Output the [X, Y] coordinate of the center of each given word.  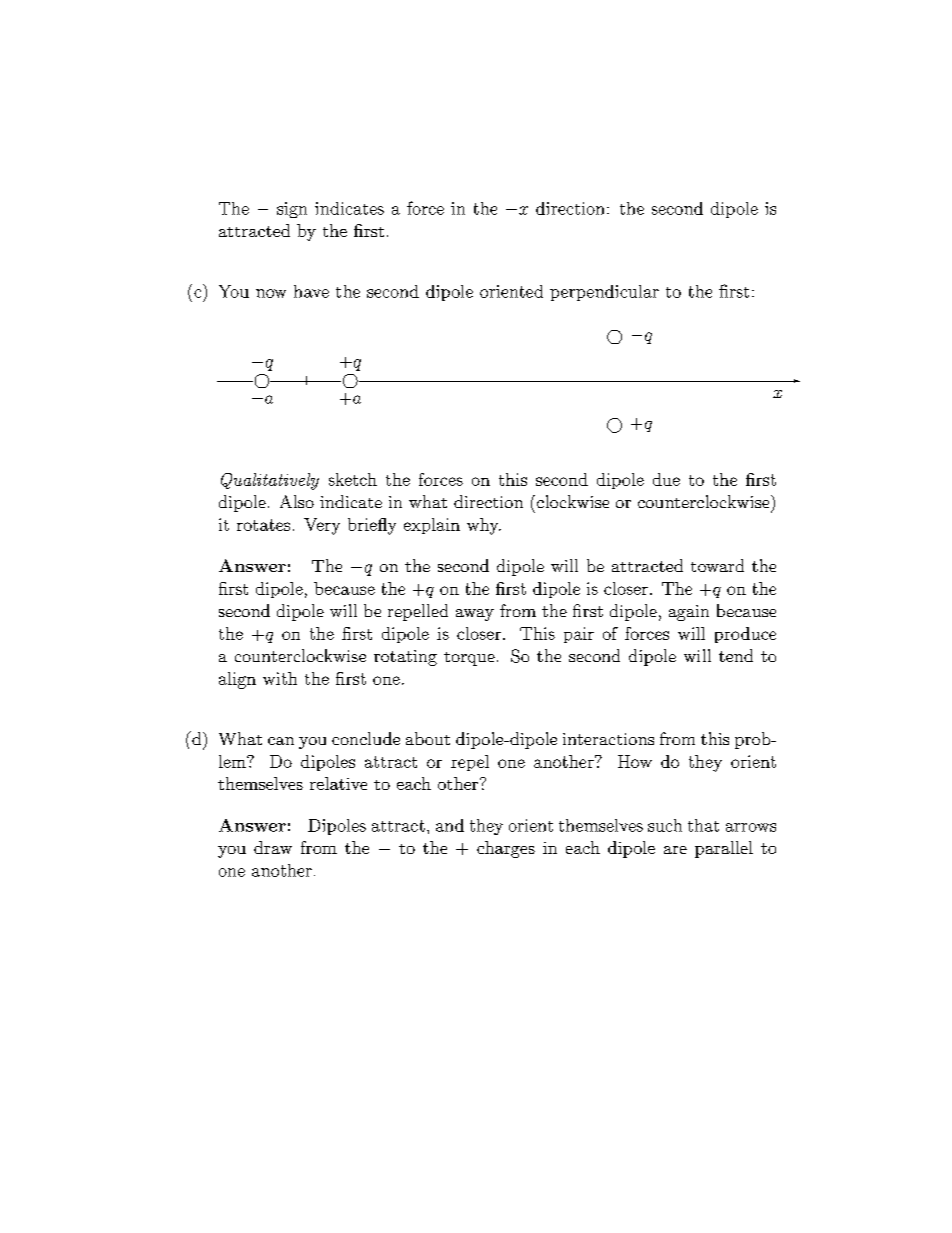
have [311, 291]
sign [292, 210]
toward [717, 565]
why [484, 526]
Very [322, 526]
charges [506, 849]
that [703, 825]
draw [273, 847]
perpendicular [604, 293]
